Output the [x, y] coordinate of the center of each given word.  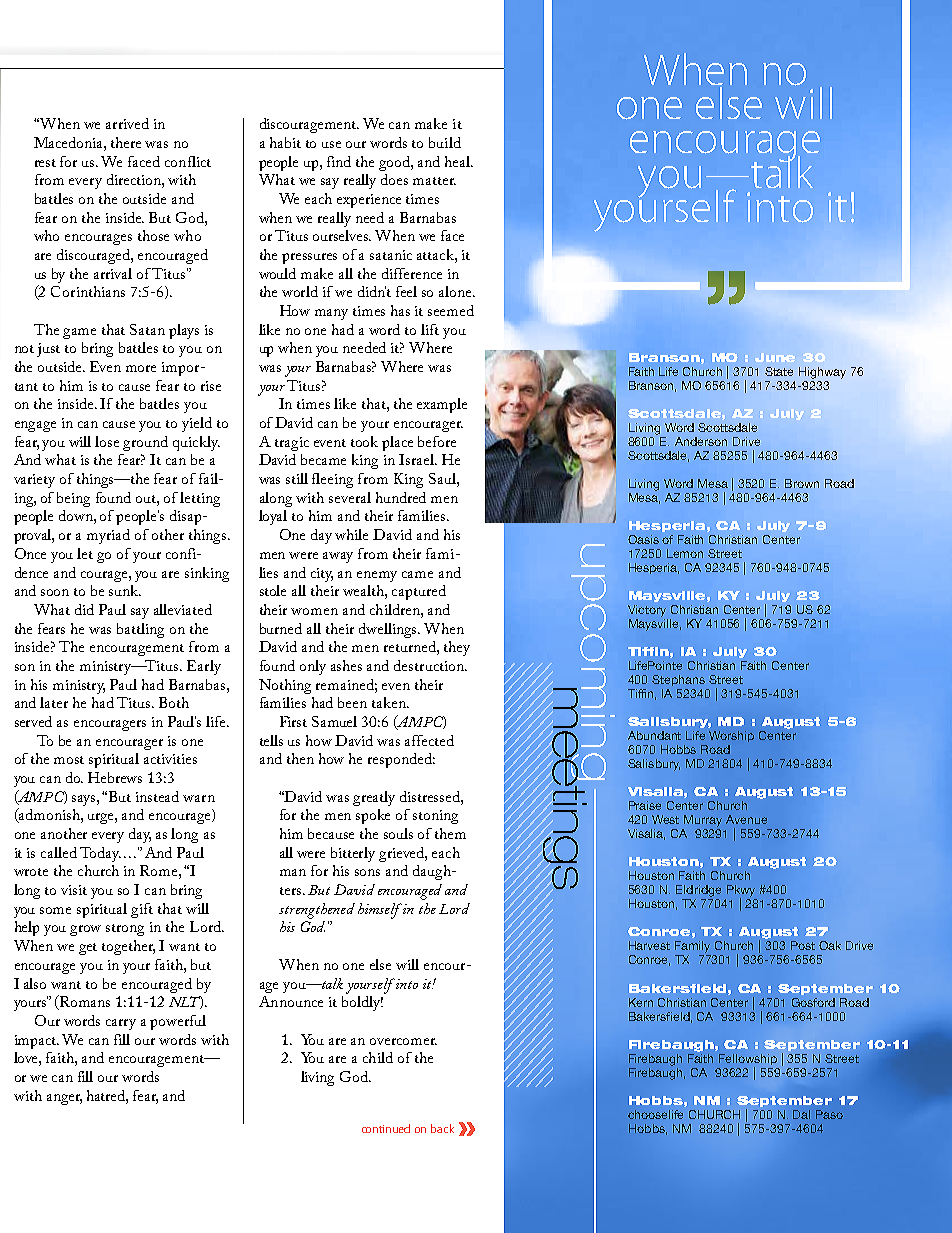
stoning [435, 817]
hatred [107, 1096]
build [445, 142]
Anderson [701, 441]
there [126, 142]
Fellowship [748, 1059]
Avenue [746, 819]
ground [145, 443]
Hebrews [115, 777]
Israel [417, 459]
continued [386, 1128]
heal [458, 161]
